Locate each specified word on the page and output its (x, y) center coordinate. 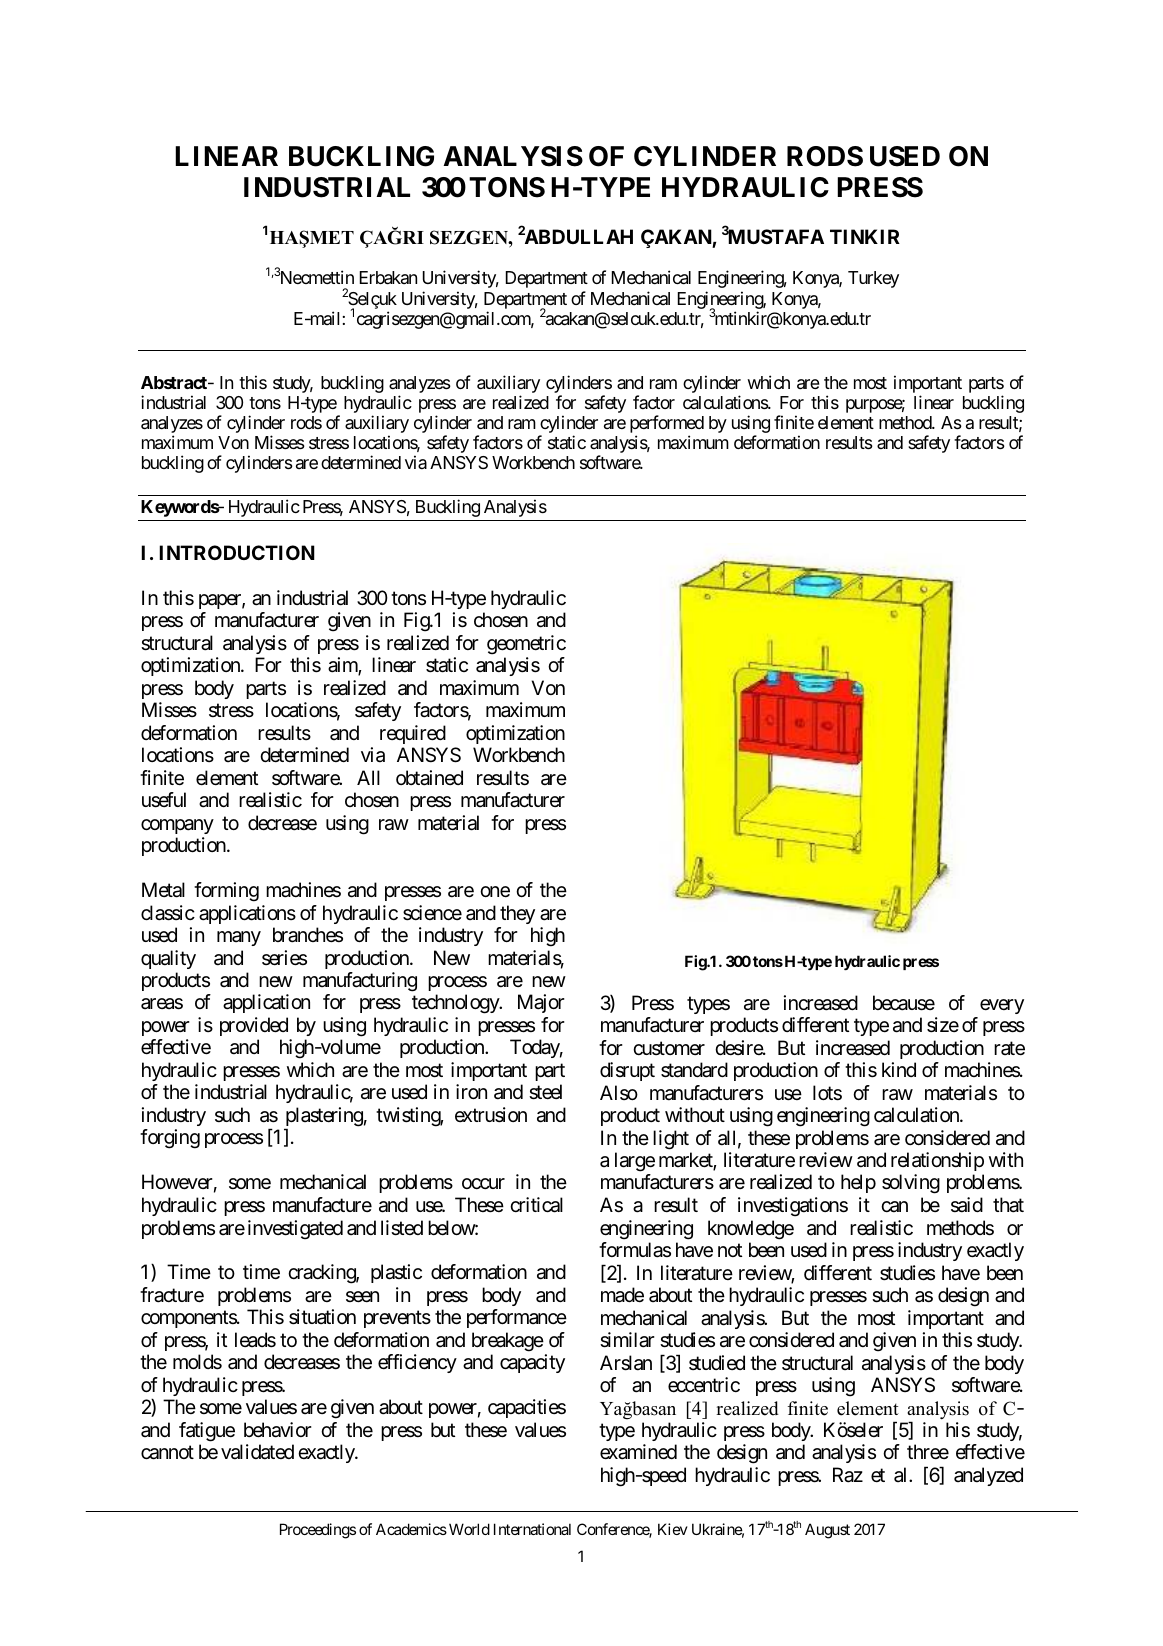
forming (226, 892)
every (1002, 1006)
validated (257, 1452)
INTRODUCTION (237, 552)
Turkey (873, 279)
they (517, 914)
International (532, 1529)
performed (667, 425)
